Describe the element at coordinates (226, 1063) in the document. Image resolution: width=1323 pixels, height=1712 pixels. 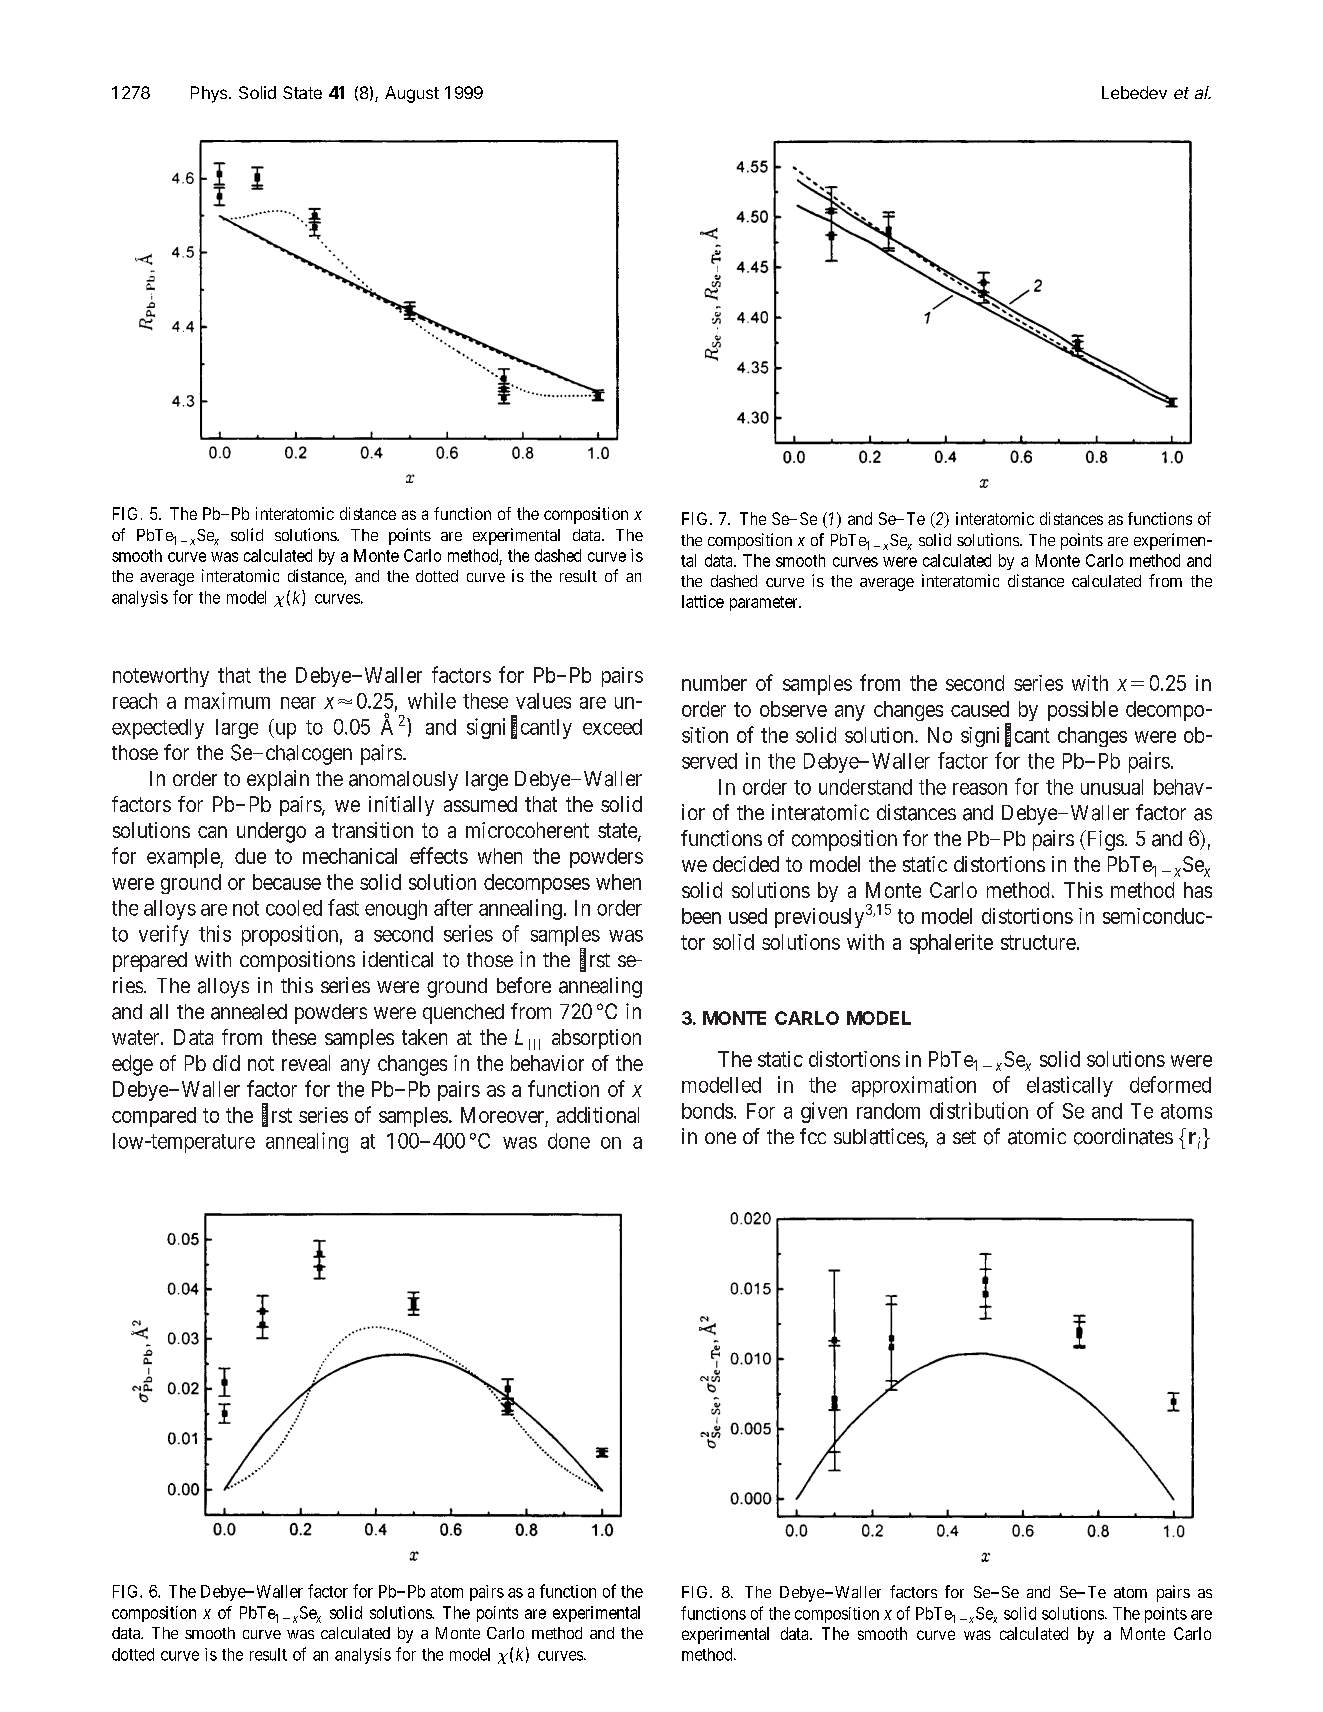
I see `did` at that location.
